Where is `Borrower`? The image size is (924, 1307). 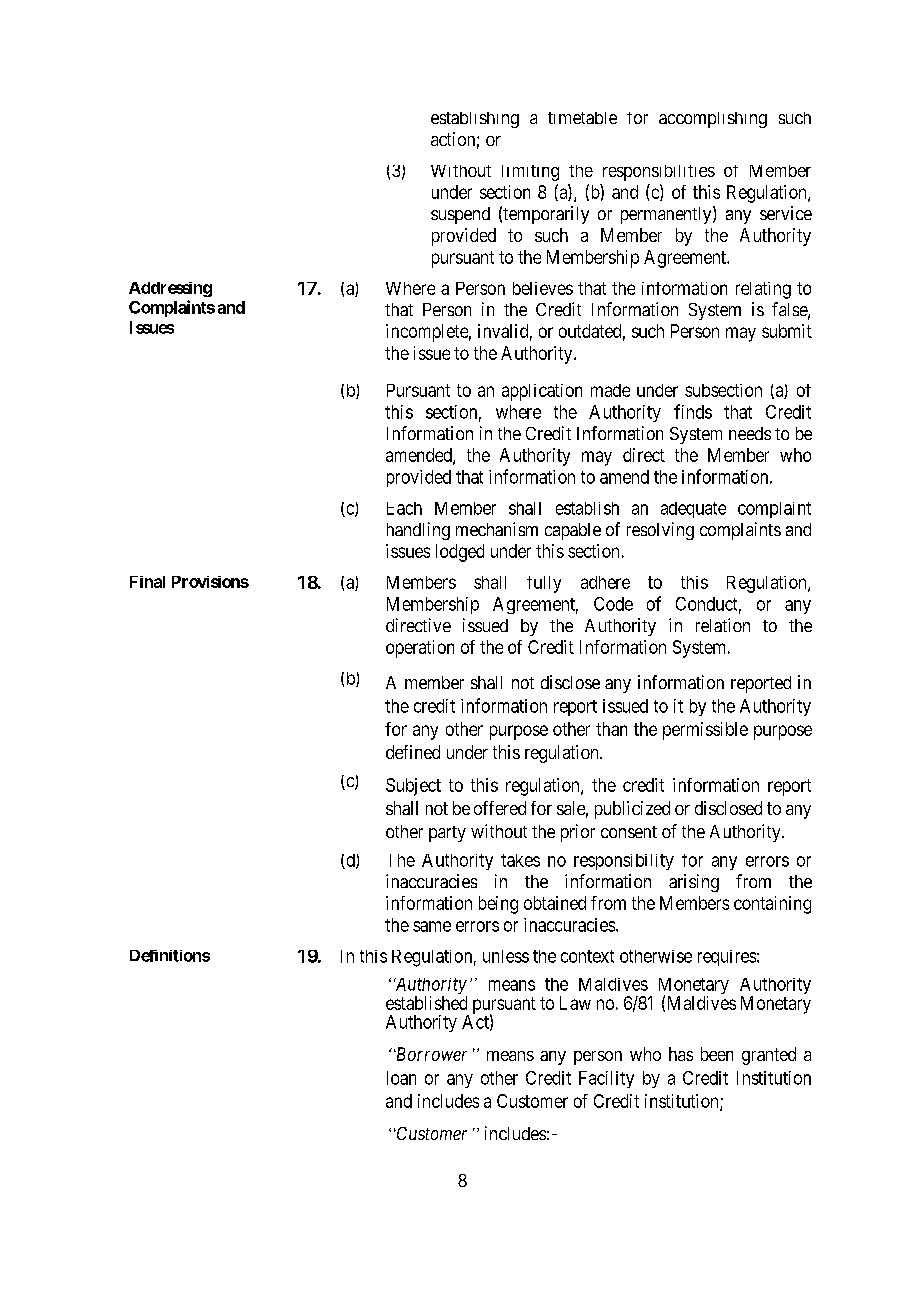
Borrower is located at coordinates (430, 1054).
